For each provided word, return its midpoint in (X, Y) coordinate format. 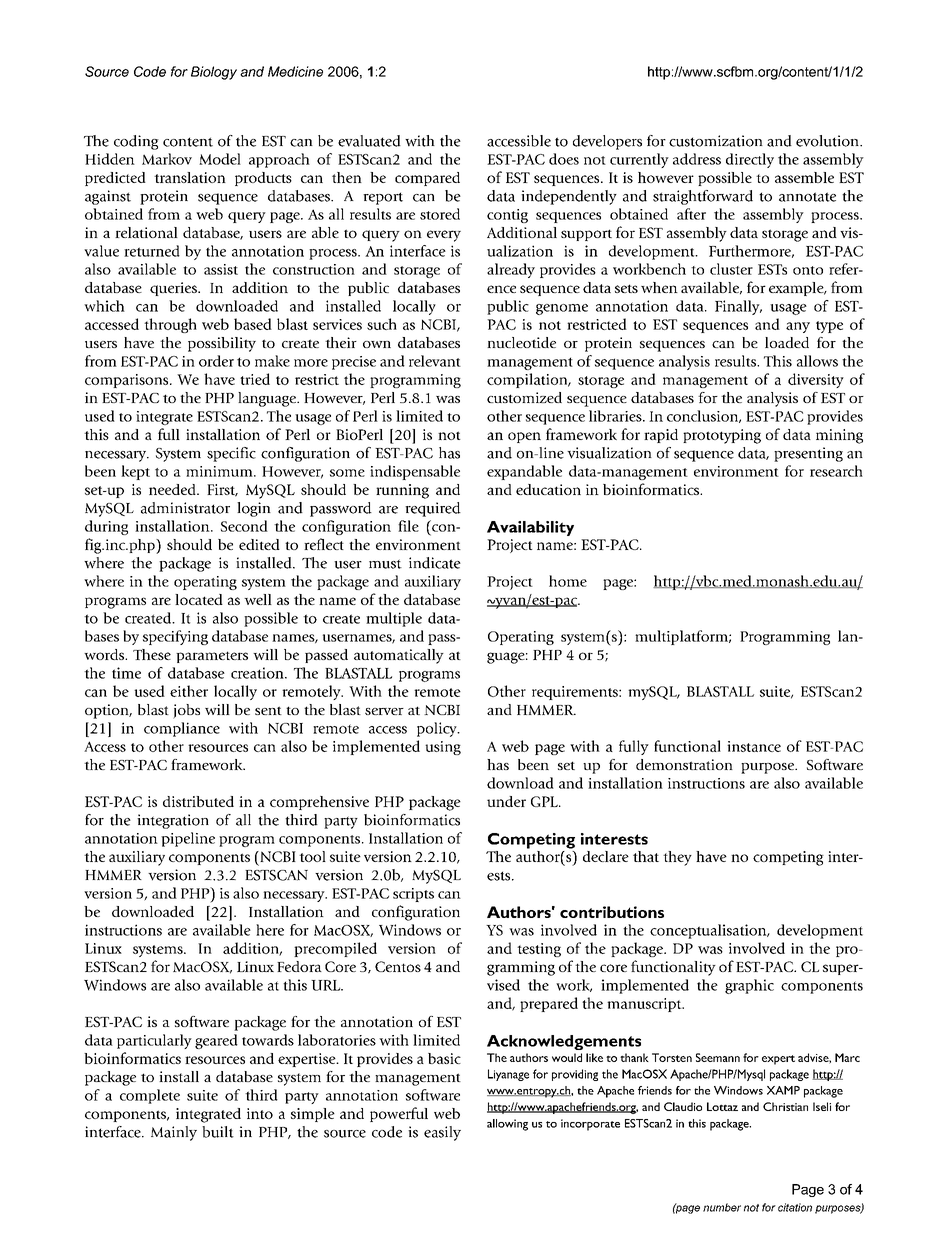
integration (173, 821)
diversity (816, 380)
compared (427, 179)
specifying (175, 637)
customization (716, 141)
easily (442, 1133)
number (722, 1207)
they (677, 858)
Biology (214, 73)
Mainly (174, 1133)
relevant (435, 361)
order (216, 361)
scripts (413, 895)
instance (754, 746)
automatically (399, 656)
